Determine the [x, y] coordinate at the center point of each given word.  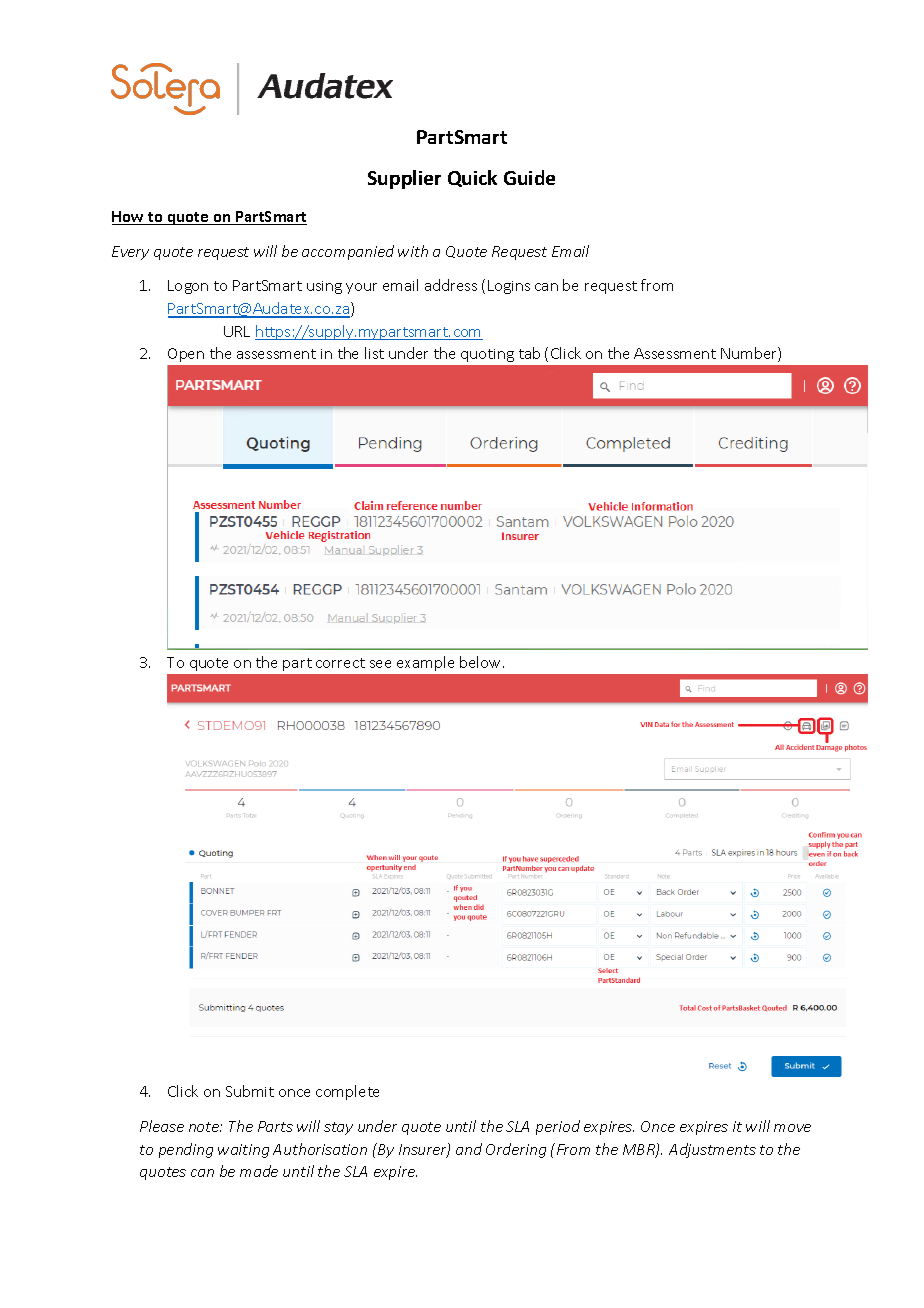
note [205, 1127]
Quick [472, 178]
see [380, 664]
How [129, 218]
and [469, 1149]
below [482, 662]
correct [340, 663]
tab [529, 353]
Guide [529, 177]
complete [347, 1092]
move [792, 1128]
